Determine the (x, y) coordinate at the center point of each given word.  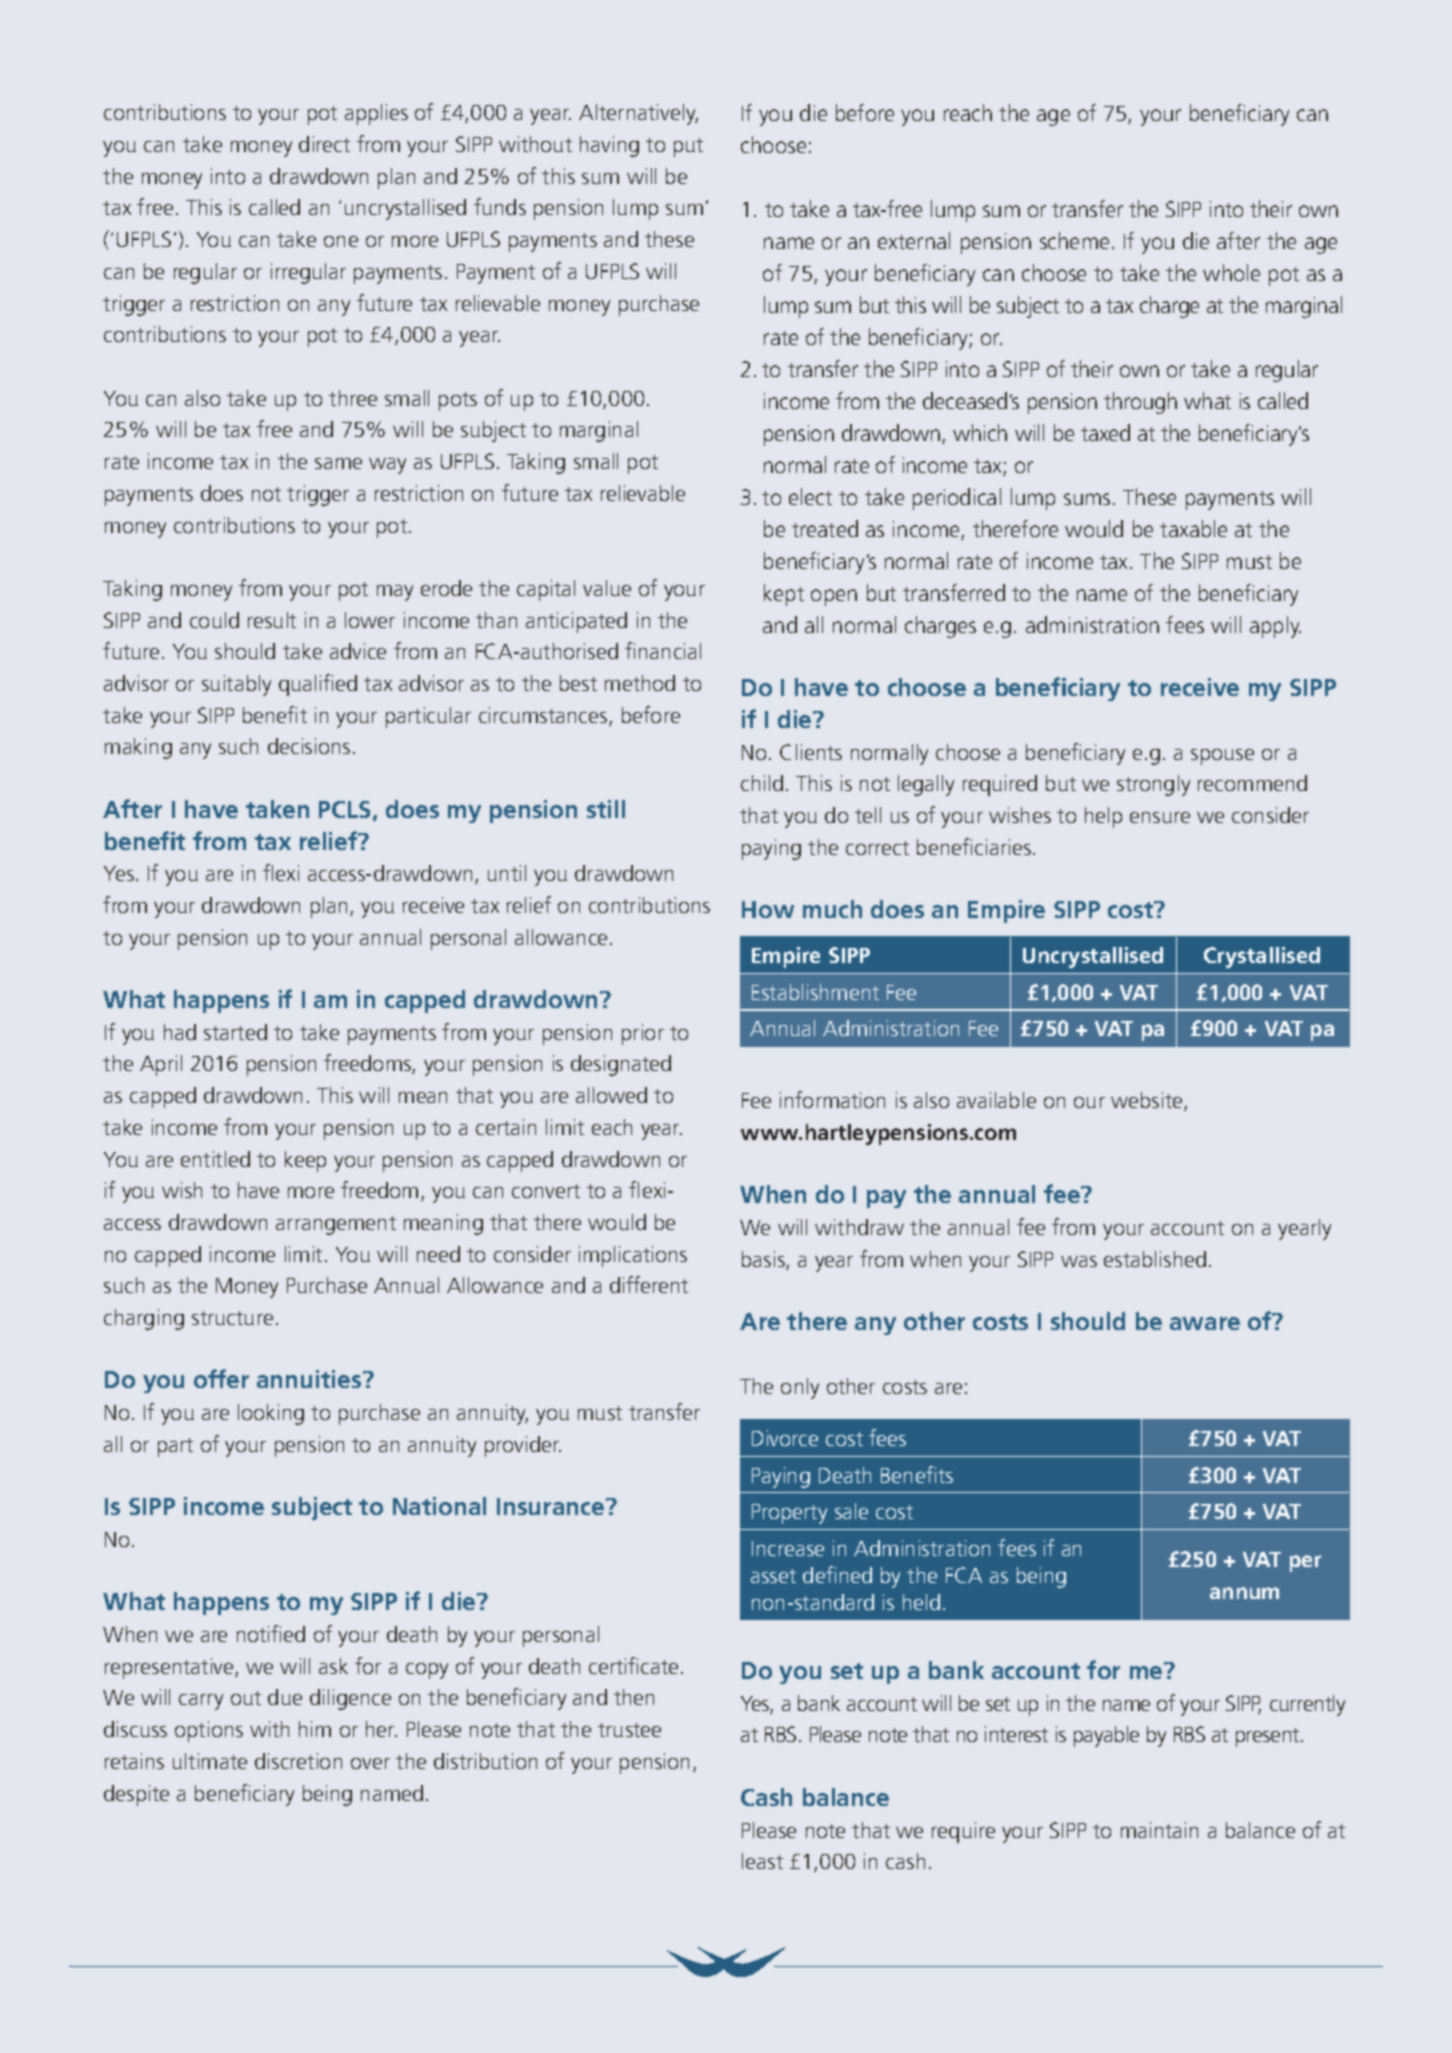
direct (324, 144)
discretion (298, 1761)
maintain (1159, 1830)
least (762, 1861)
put (688, 147)
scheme (1074, 240)
